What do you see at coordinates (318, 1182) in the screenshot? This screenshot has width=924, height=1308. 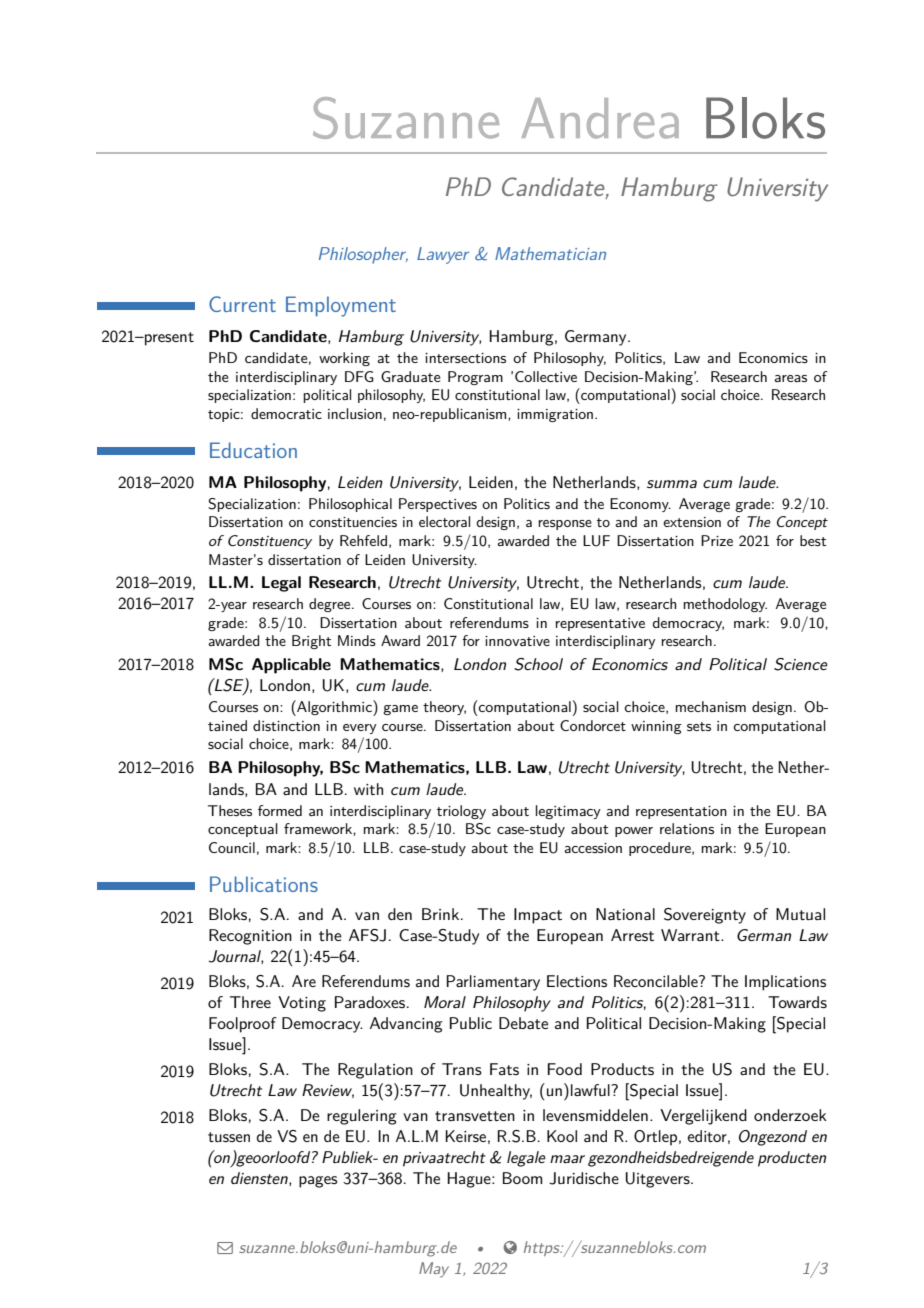 I see `pages` at bounding box center [318, 1182].
